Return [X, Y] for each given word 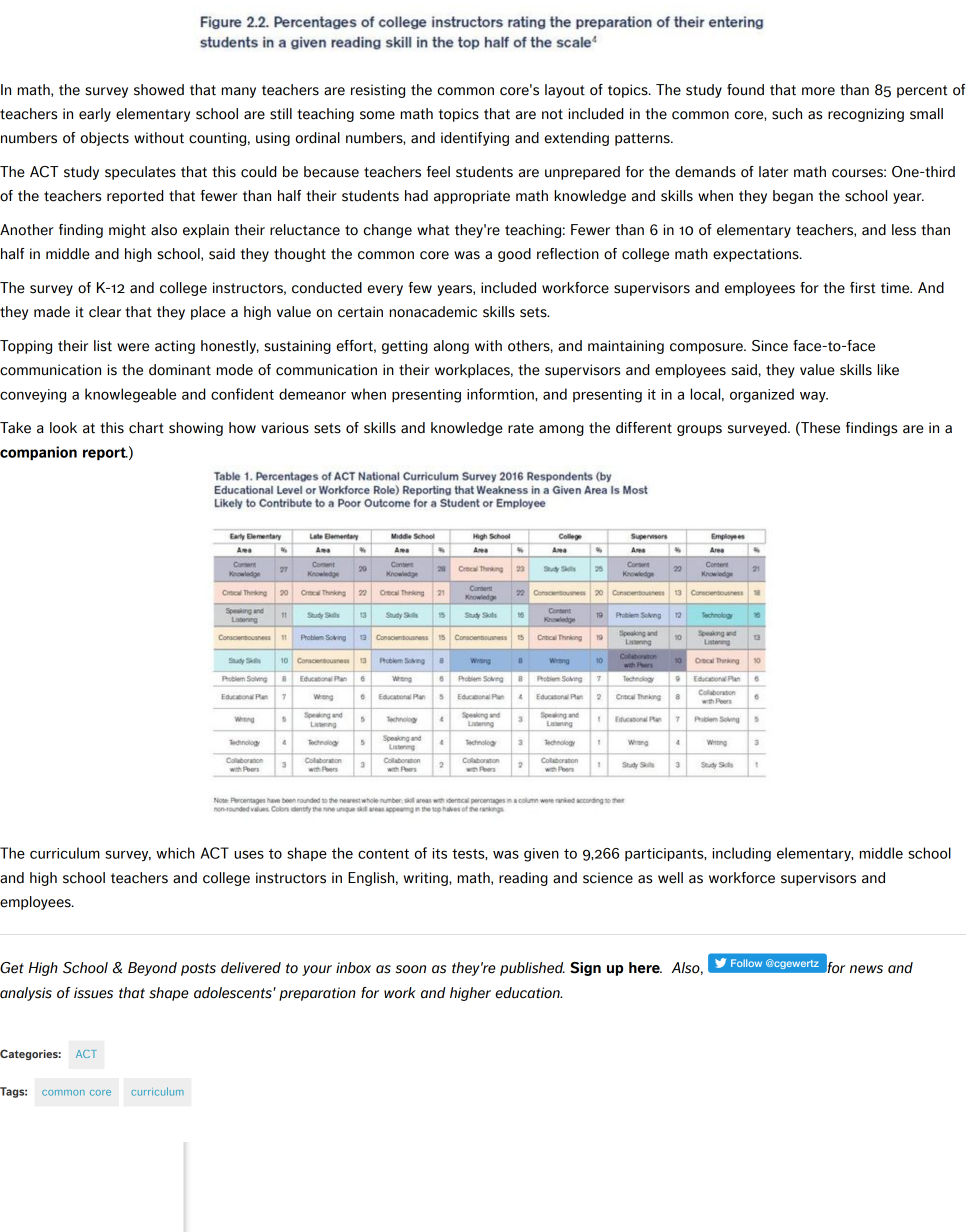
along [451, 347]
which [175, 853]
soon [411, 969]
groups [699, 430]
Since [770, 346]
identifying [475, 139]
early [95, 115]
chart [146, 428]
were [133, 347]
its [440, 853]
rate [521, 428]
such [787, 114]
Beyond [152, 969]
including [742, 854]
